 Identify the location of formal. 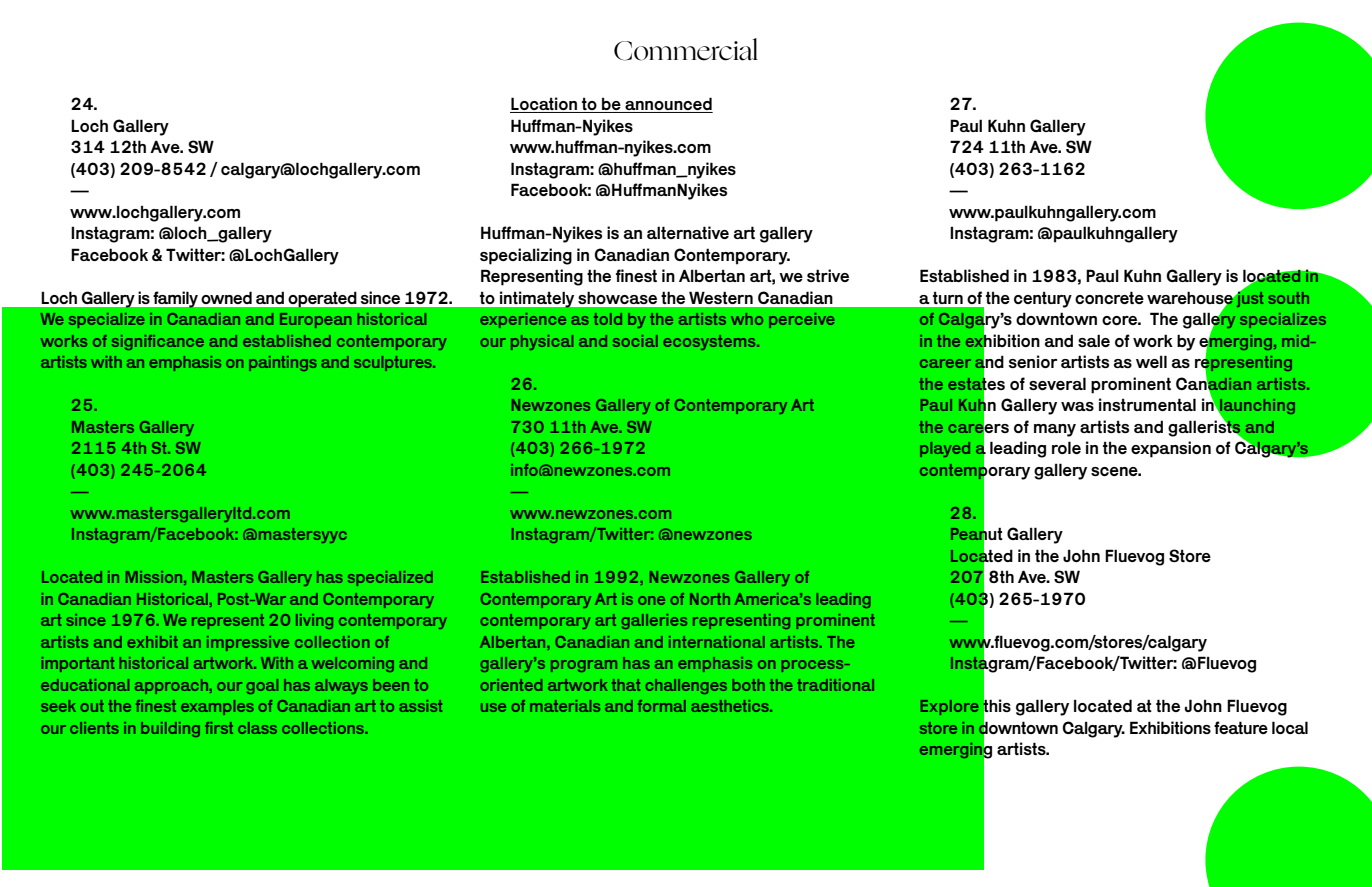
(662, 706).
